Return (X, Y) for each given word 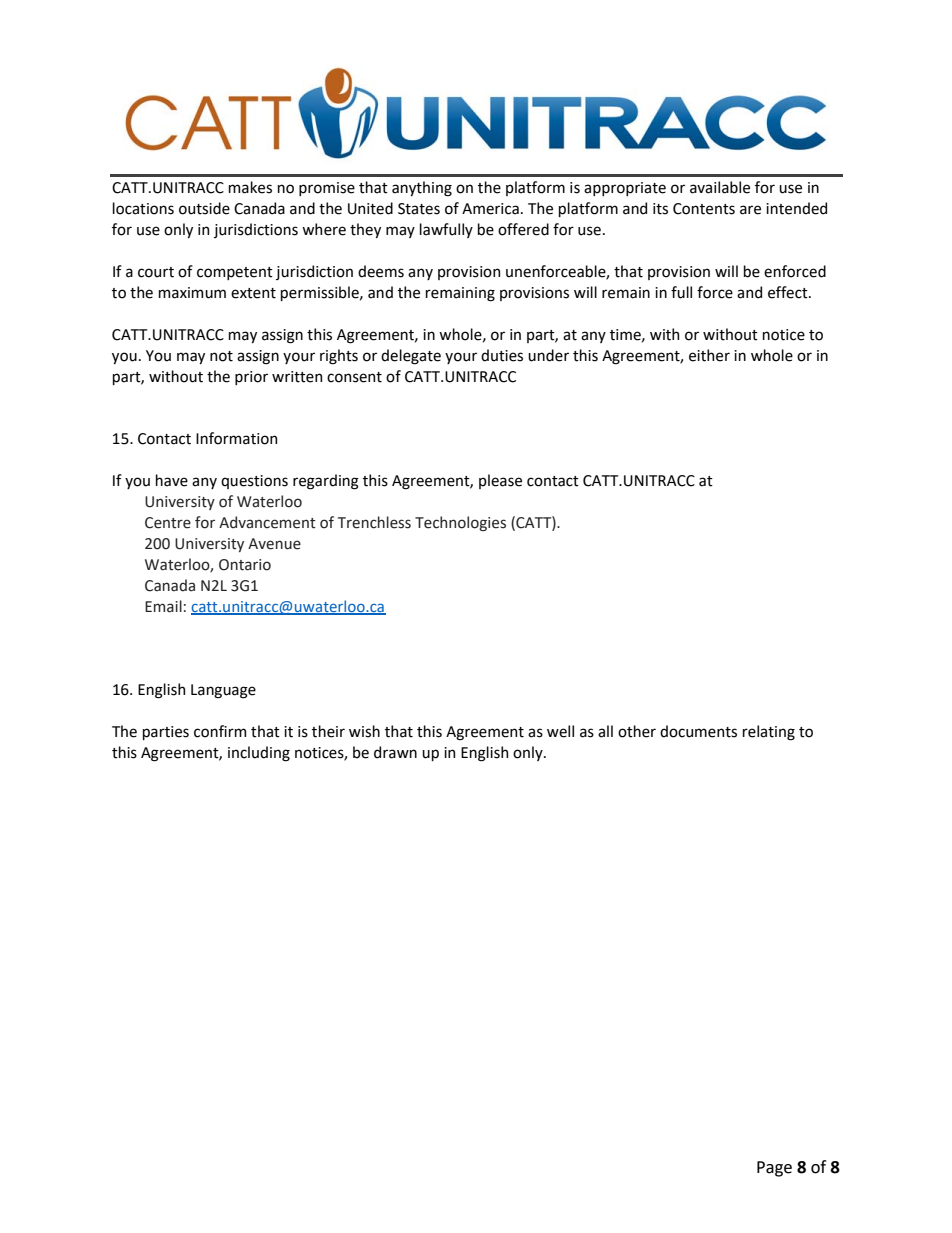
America (490, 209)
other (637, 731)
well (560, 731)
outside (204, 208)
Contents (704, 209)
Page (774, 1169)
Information (236, 438)
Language (223, 691)
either (709, 355)
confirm (220, 731)
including (259, 754)
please (500, 481)
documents (698, 731)
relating (769, 733)
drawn (395, 752)
